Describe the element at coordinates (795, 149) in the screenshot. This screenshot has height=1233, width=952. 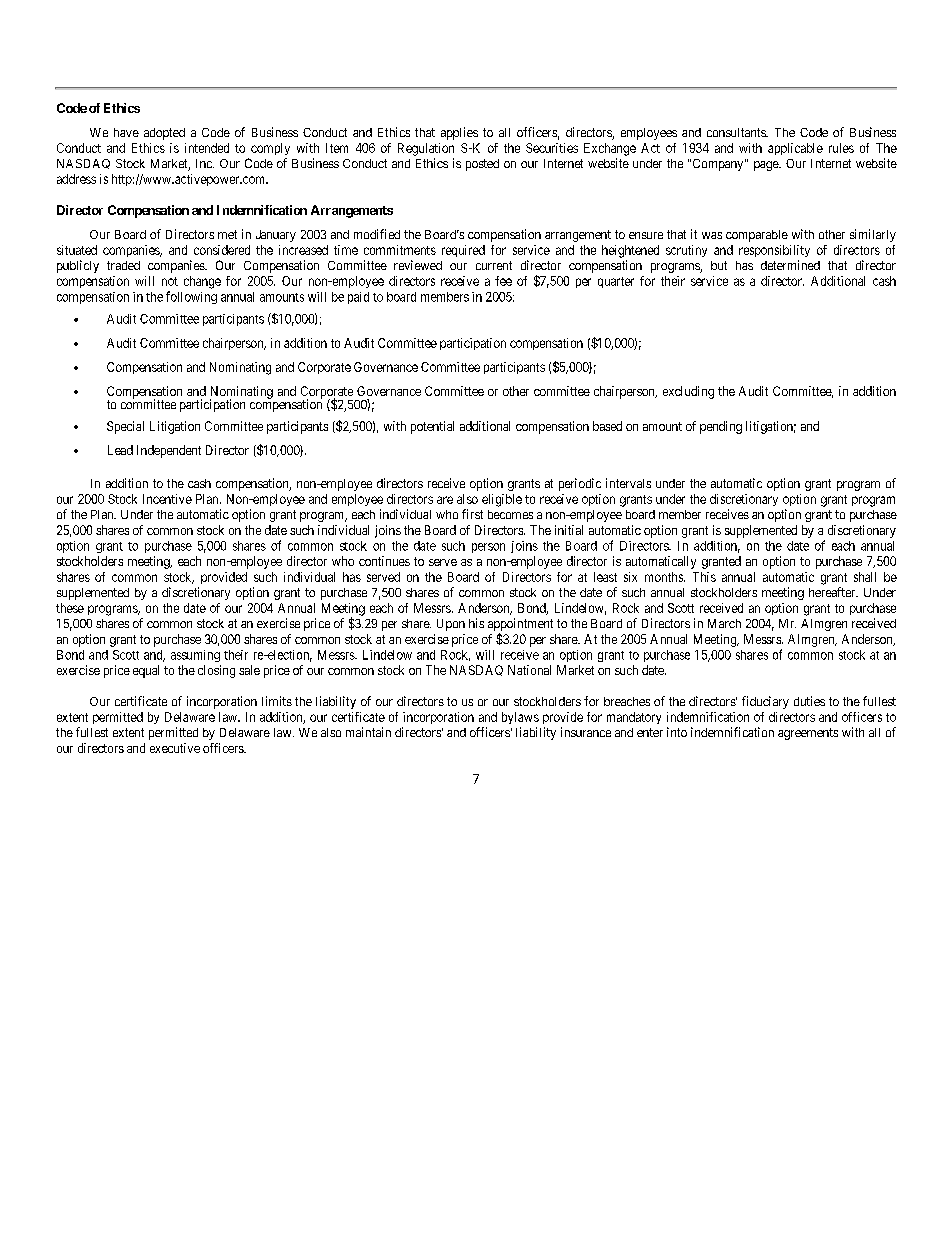
I see `applicable` at that location.
